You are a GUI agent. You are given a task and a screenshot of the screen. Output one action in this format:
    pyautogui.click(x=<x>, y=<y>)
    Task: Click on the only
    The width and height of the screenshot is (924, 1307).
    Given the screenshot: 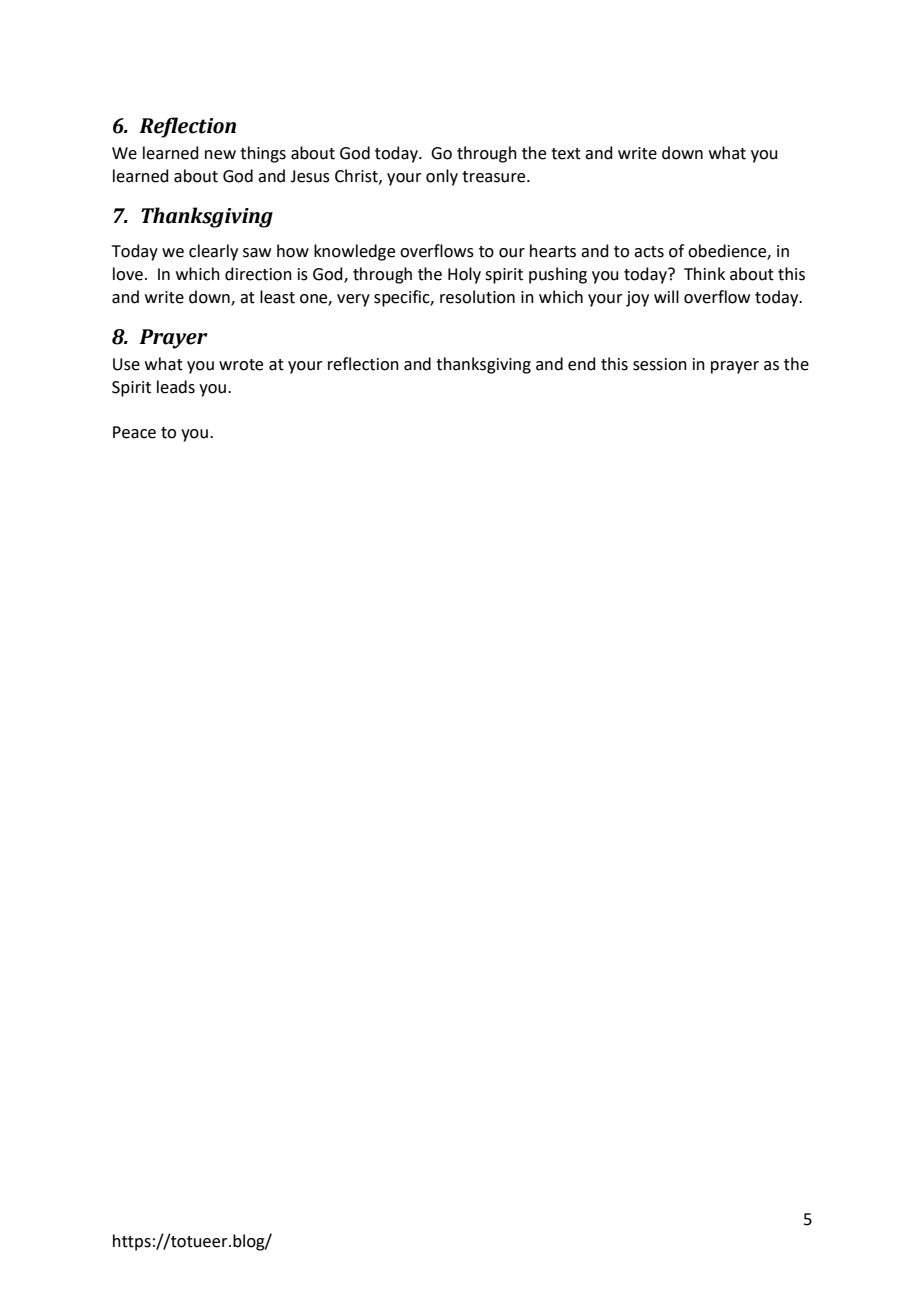 What is the action you would take?
    pyautogui.click(x=442, y=177)
